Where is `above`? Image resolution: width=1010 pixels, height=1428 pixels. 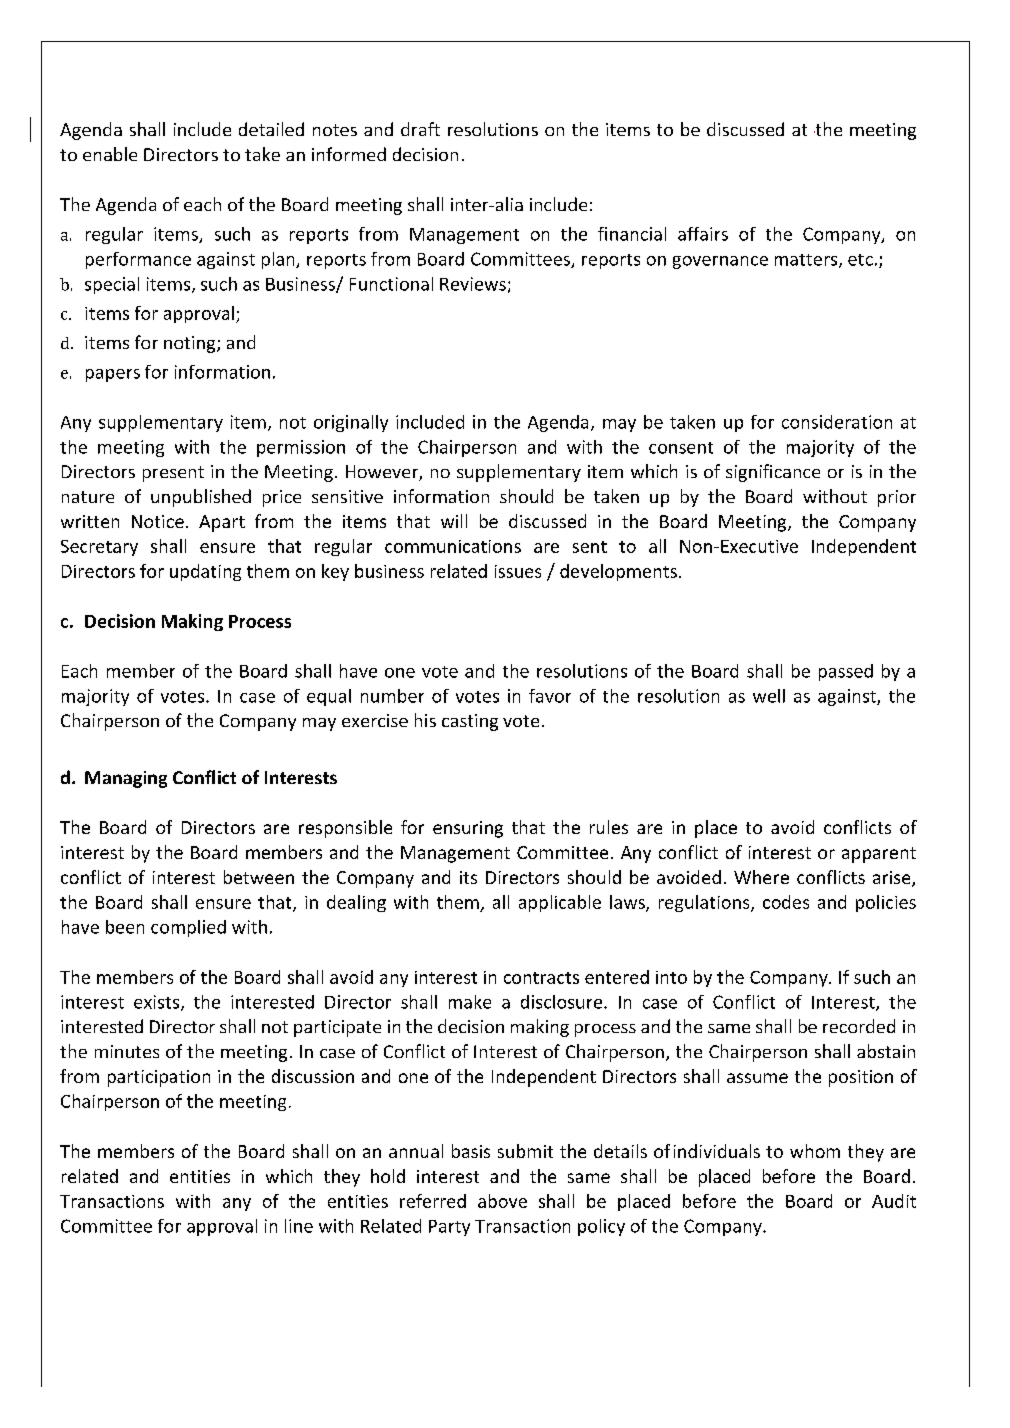 above is located at coordinates (502, 1201).
